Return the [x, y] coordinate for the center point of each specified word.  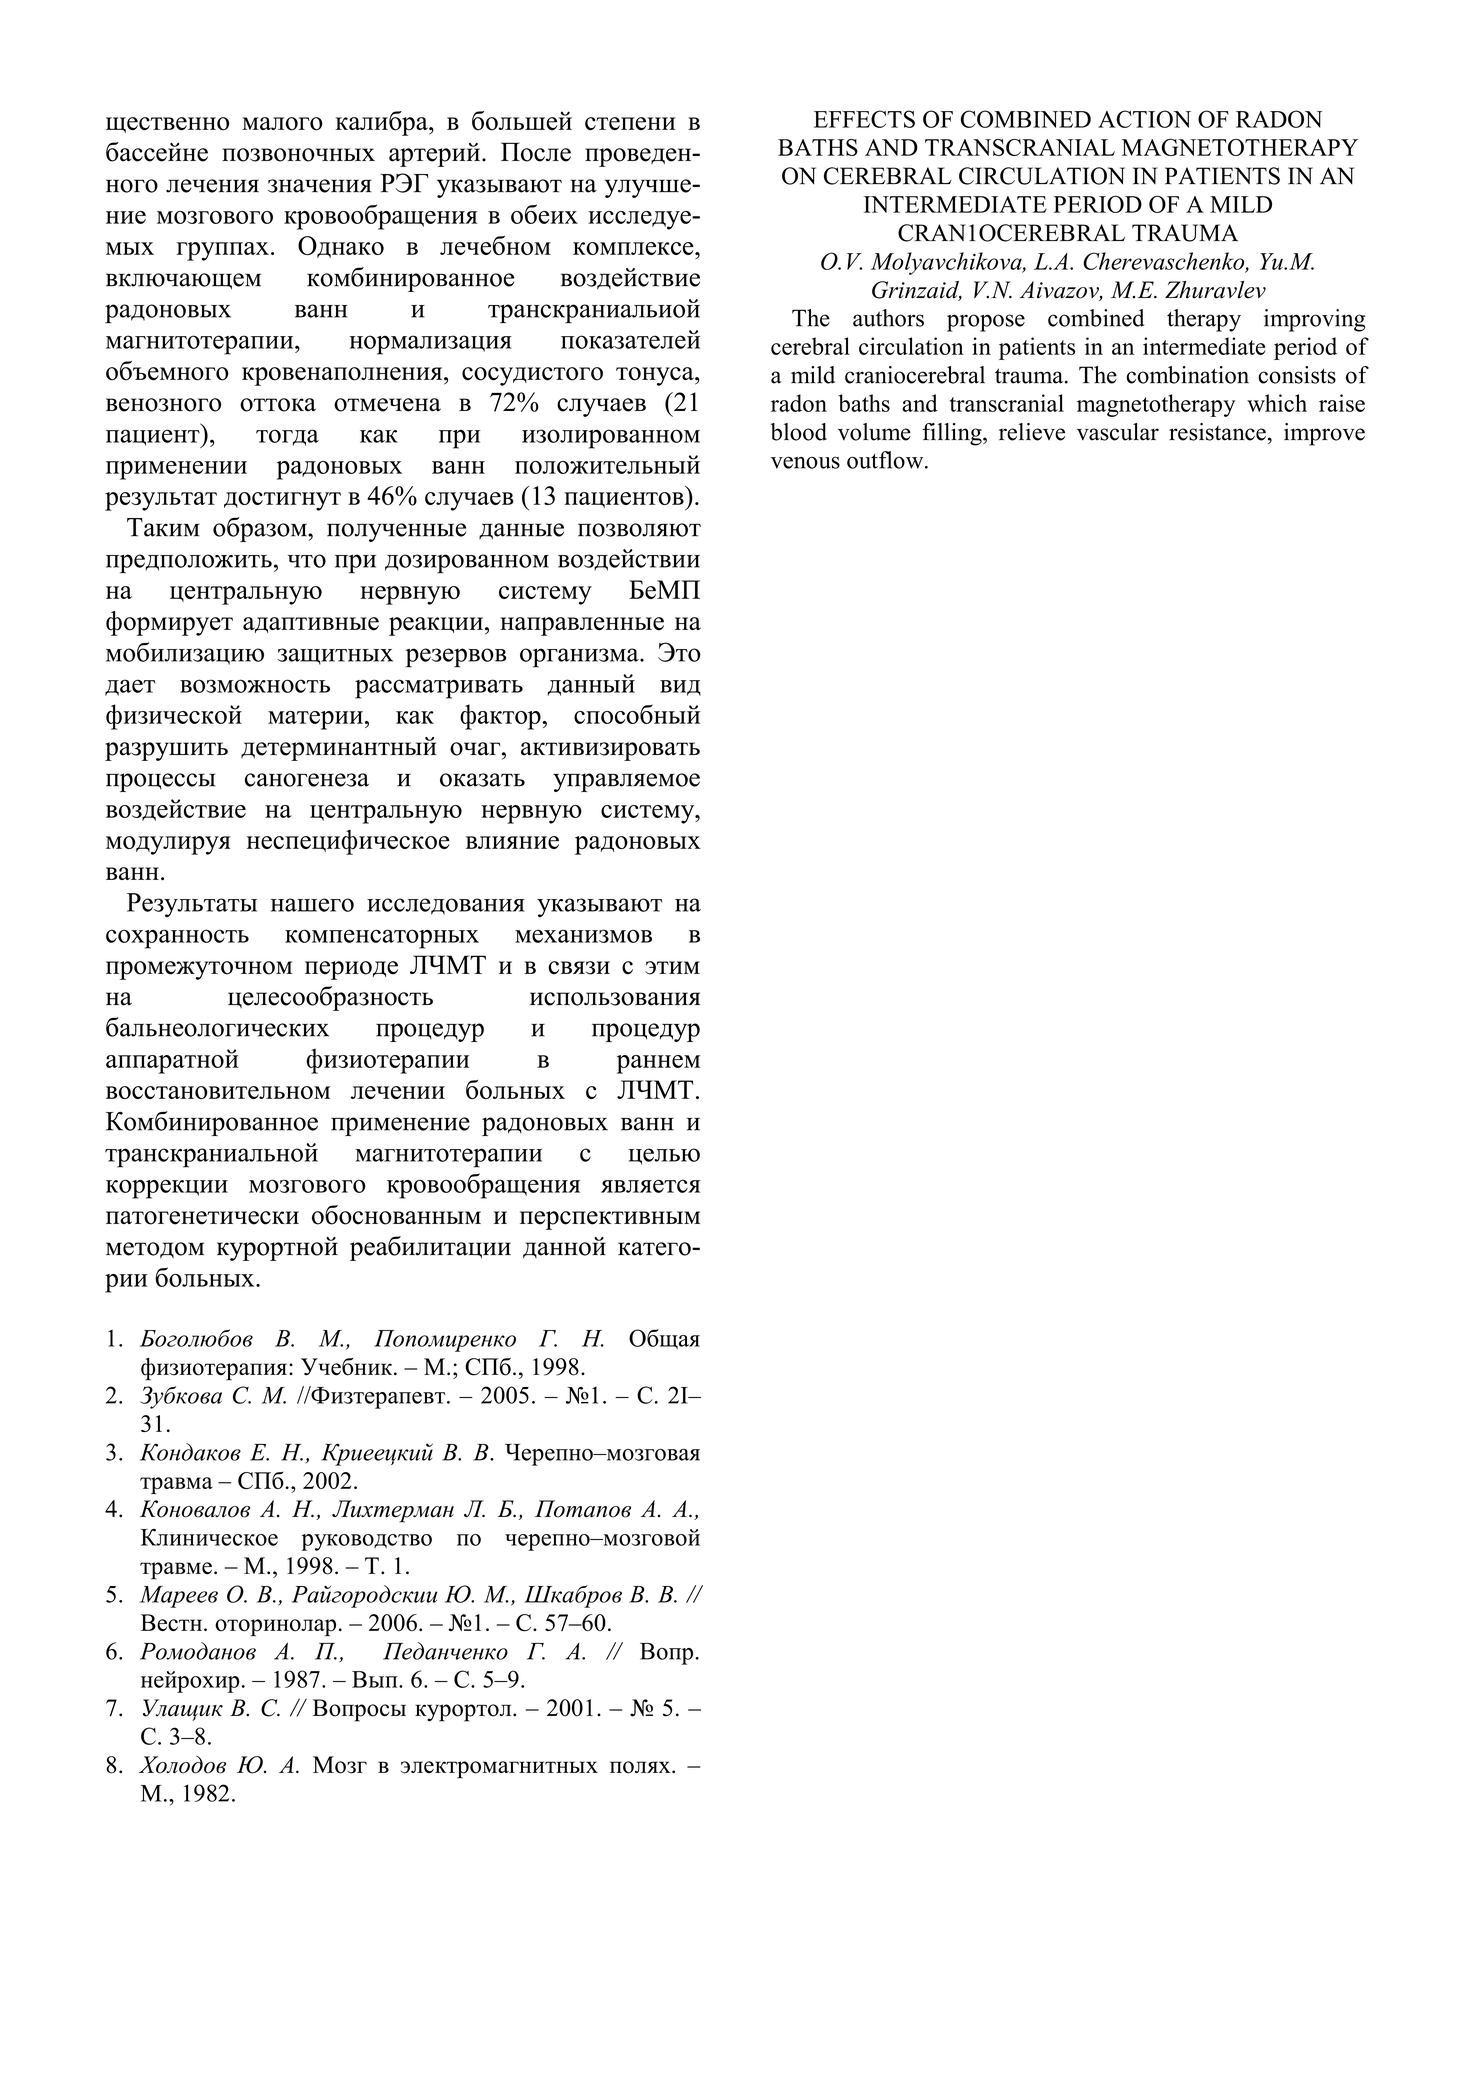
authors [888, 318]
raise [1342, 403]
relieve [1032, 432]
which [1277, 403]
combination [1188, 375]
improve [1324, 434]
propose [986, 323]
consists [1297, 375]
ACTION [1144, 119]
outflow [886, 460]
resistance [1217, 432]
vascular [1118, 432]
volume [874, 432]
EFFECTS [864, 119]
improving [1314, 320]
